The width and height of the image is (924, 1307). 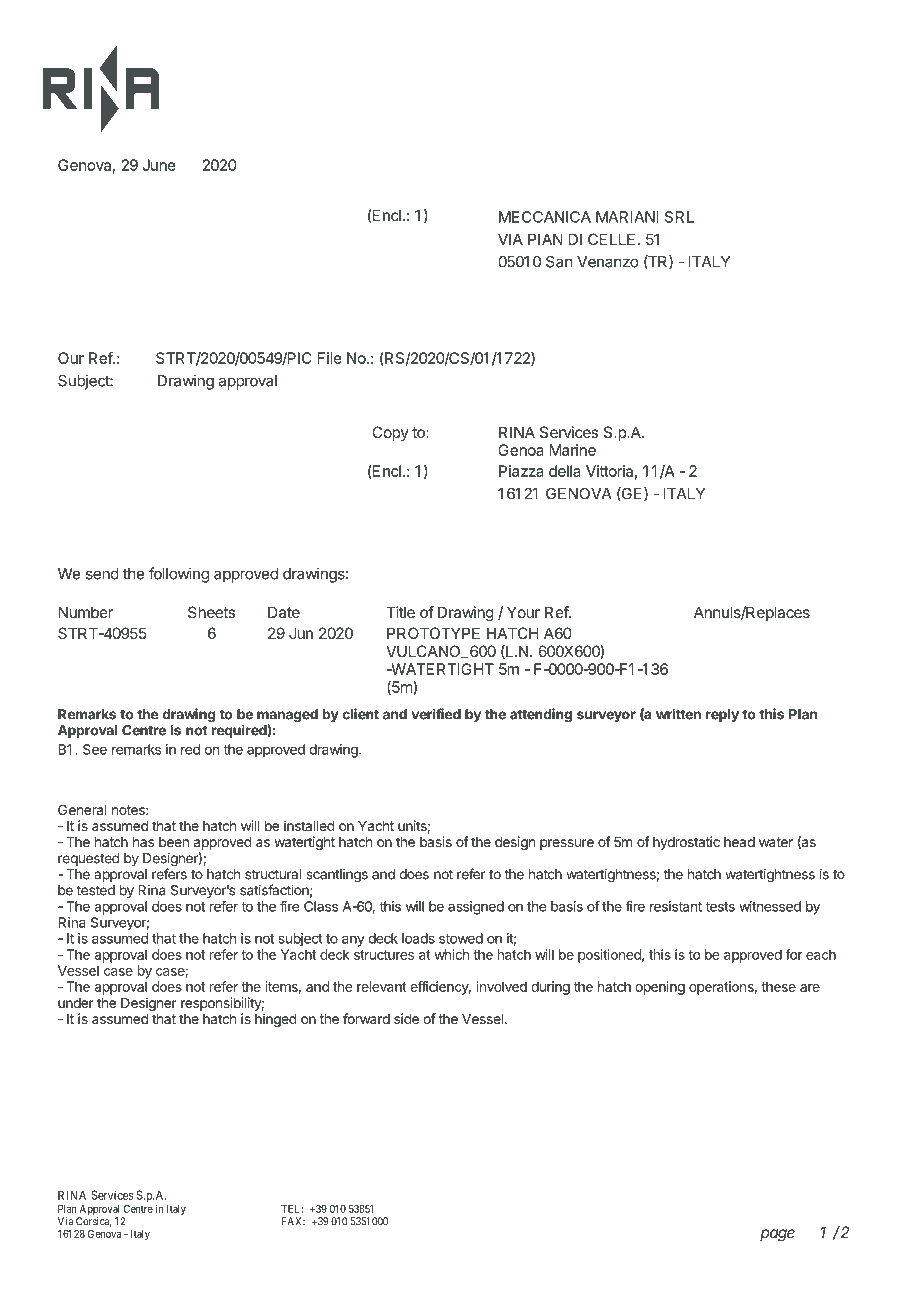 What do you see at coordinates (722, 715) in the image?
I see `reply` at bounding box center [722, 715].
